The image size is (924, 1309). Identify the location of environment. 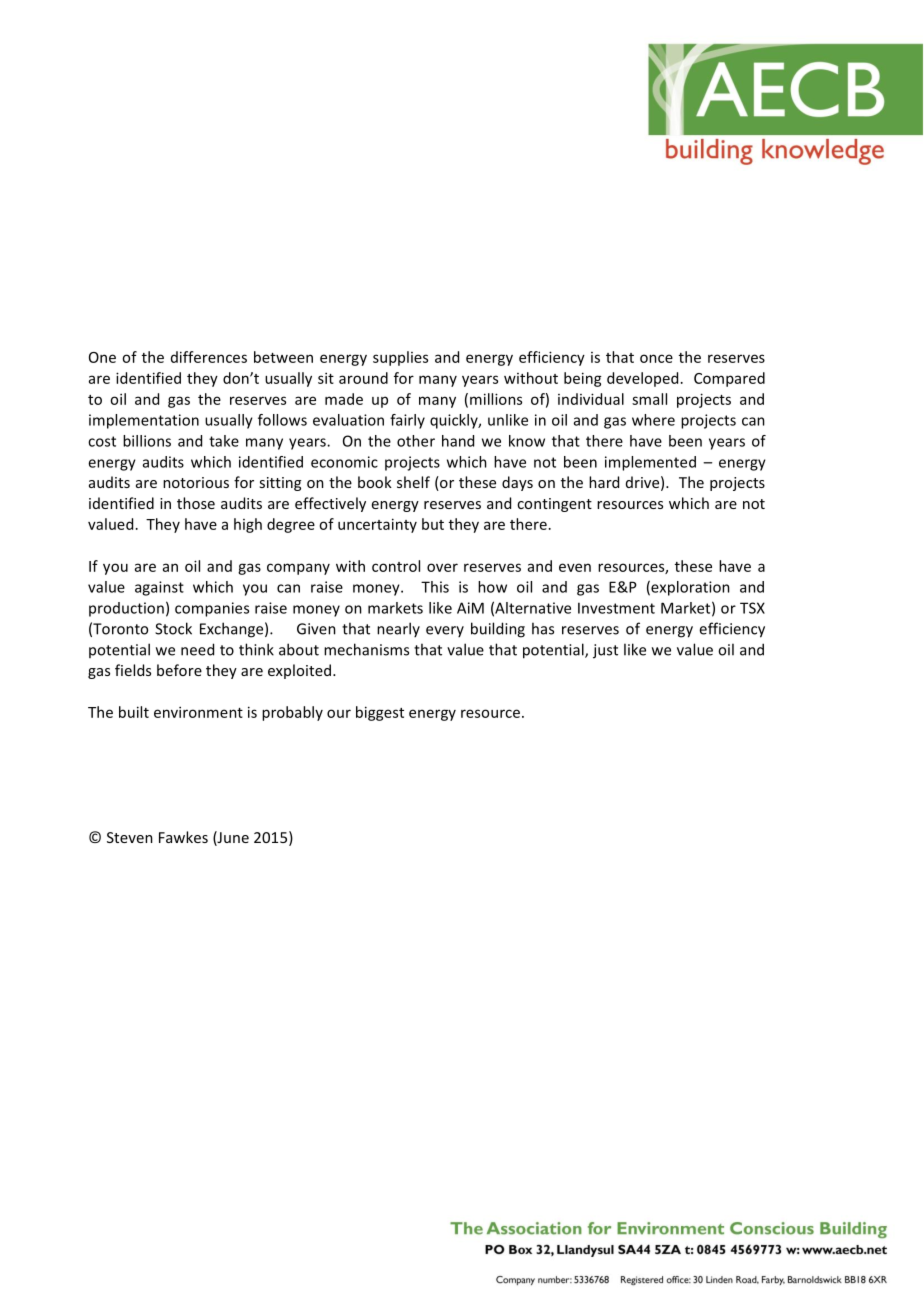
(198, 712).
